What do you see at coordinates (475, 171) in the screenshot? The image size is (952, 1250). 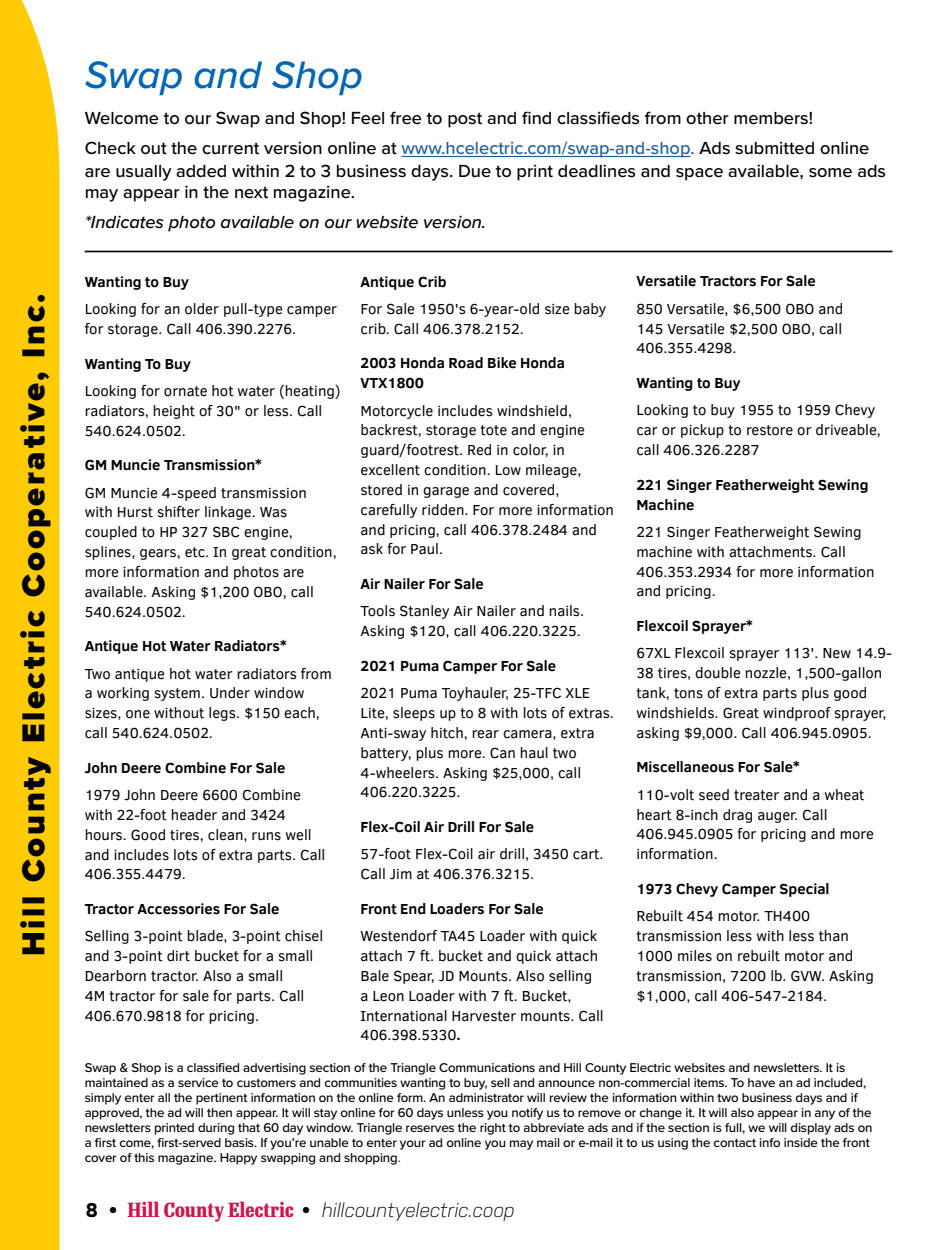 I see `Due` at bounding box center [475, 171].
